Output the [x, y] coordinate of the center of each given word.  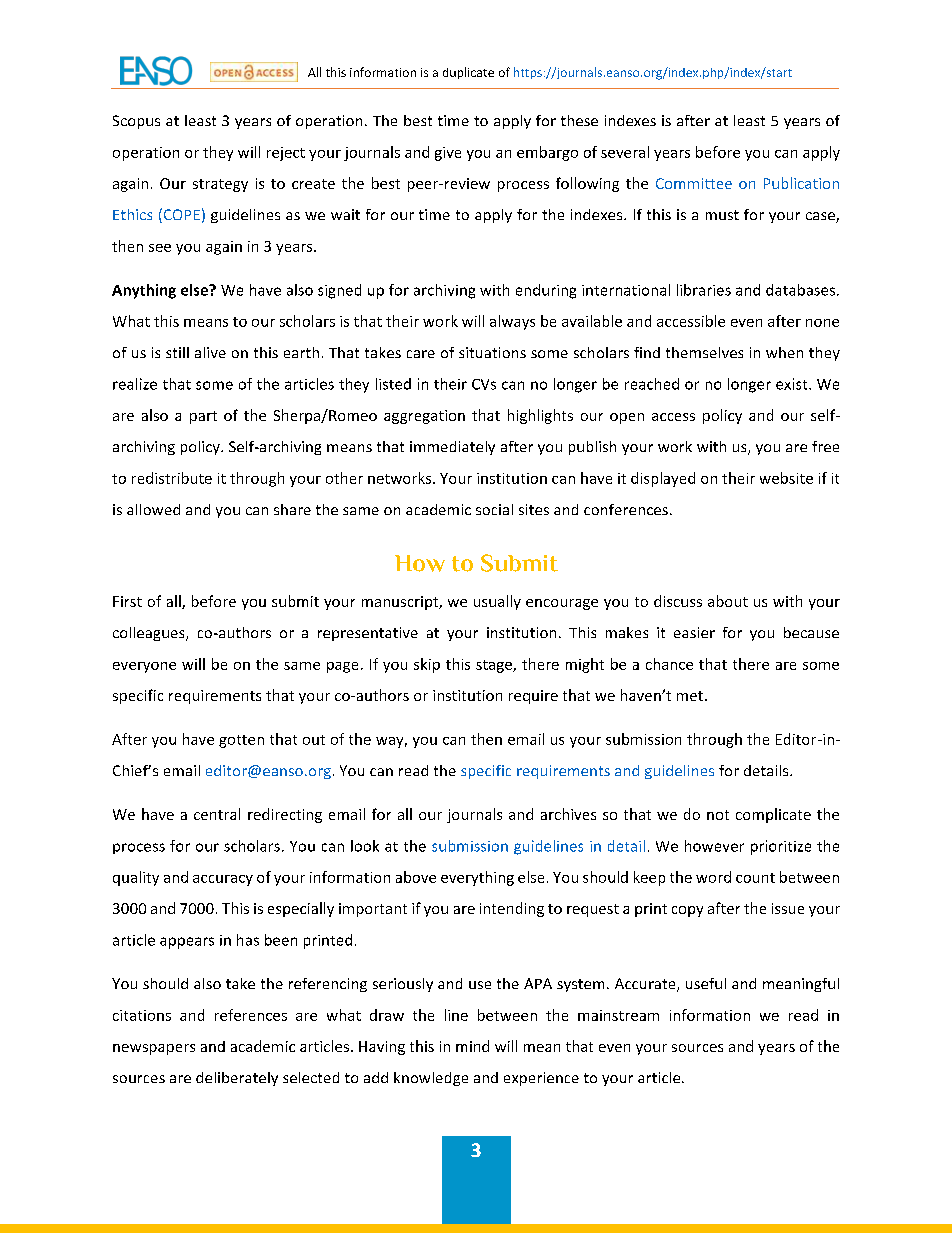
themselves [704, 352]
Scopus [136, 122]
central [217, 814]
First [127, 601]
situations [492, 352]
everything [477, 878]
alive [210, 352]
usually [497, 602]
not [718, 815]
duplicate [468, 73]
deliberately [237, 1079]
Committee [694, 183]
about [728, 601]
